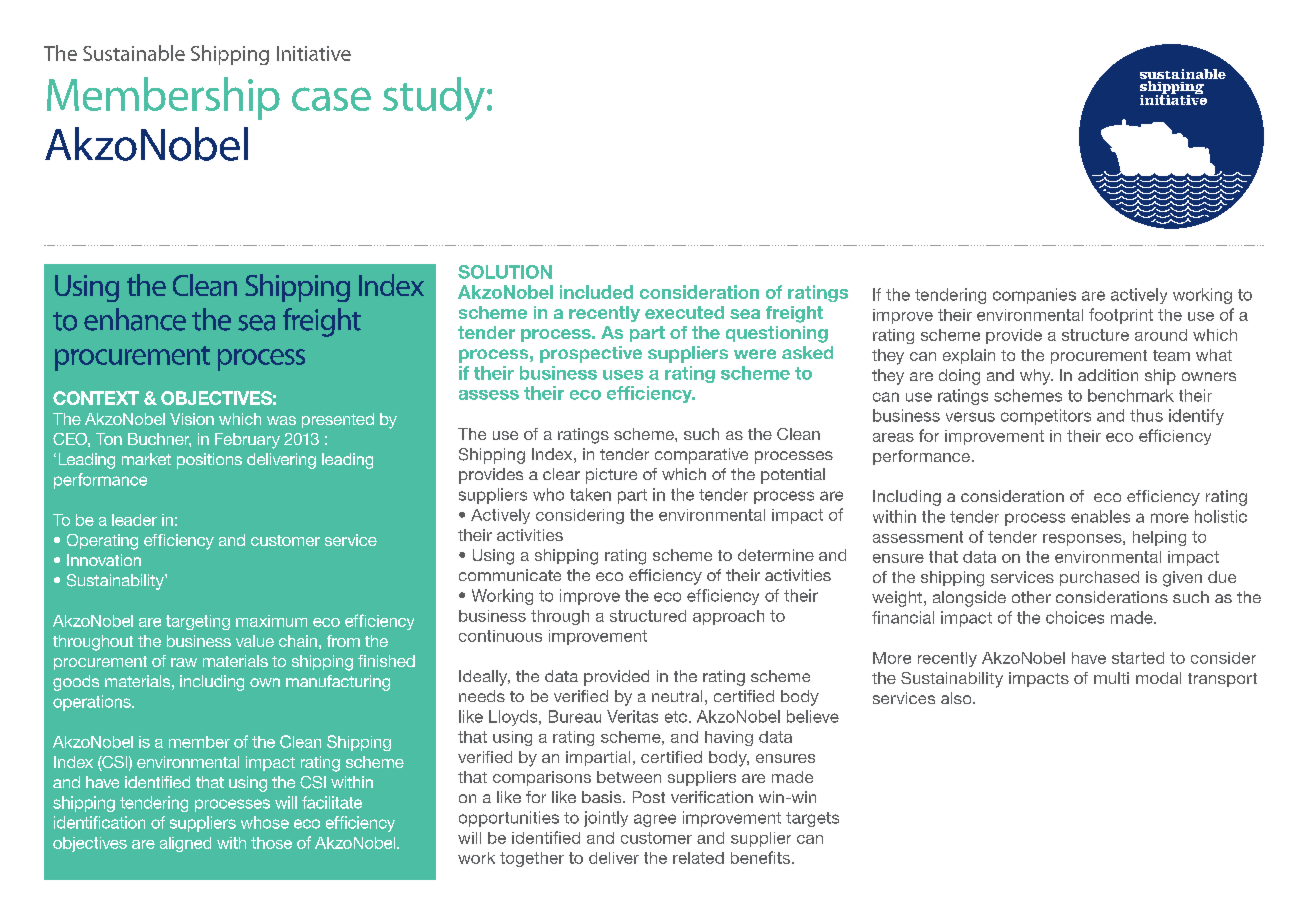 Image resolution: width=1308 pixels, height=924 pixels. Describe the element at coordinates (209, 461) in the document. I see `positions` at that location.
